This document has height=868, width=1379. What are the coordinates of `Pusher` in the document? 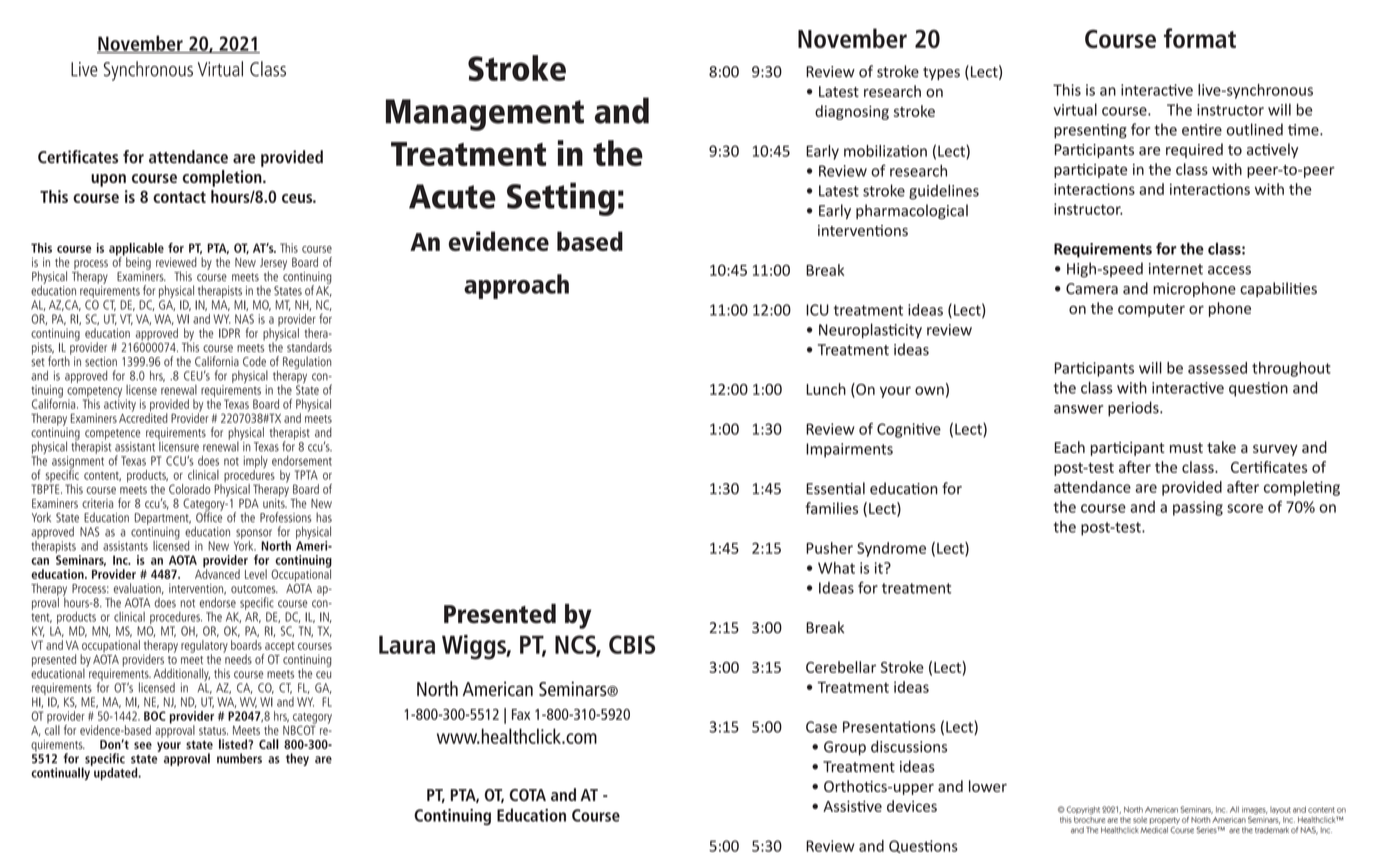 It's located at (829, 548).
